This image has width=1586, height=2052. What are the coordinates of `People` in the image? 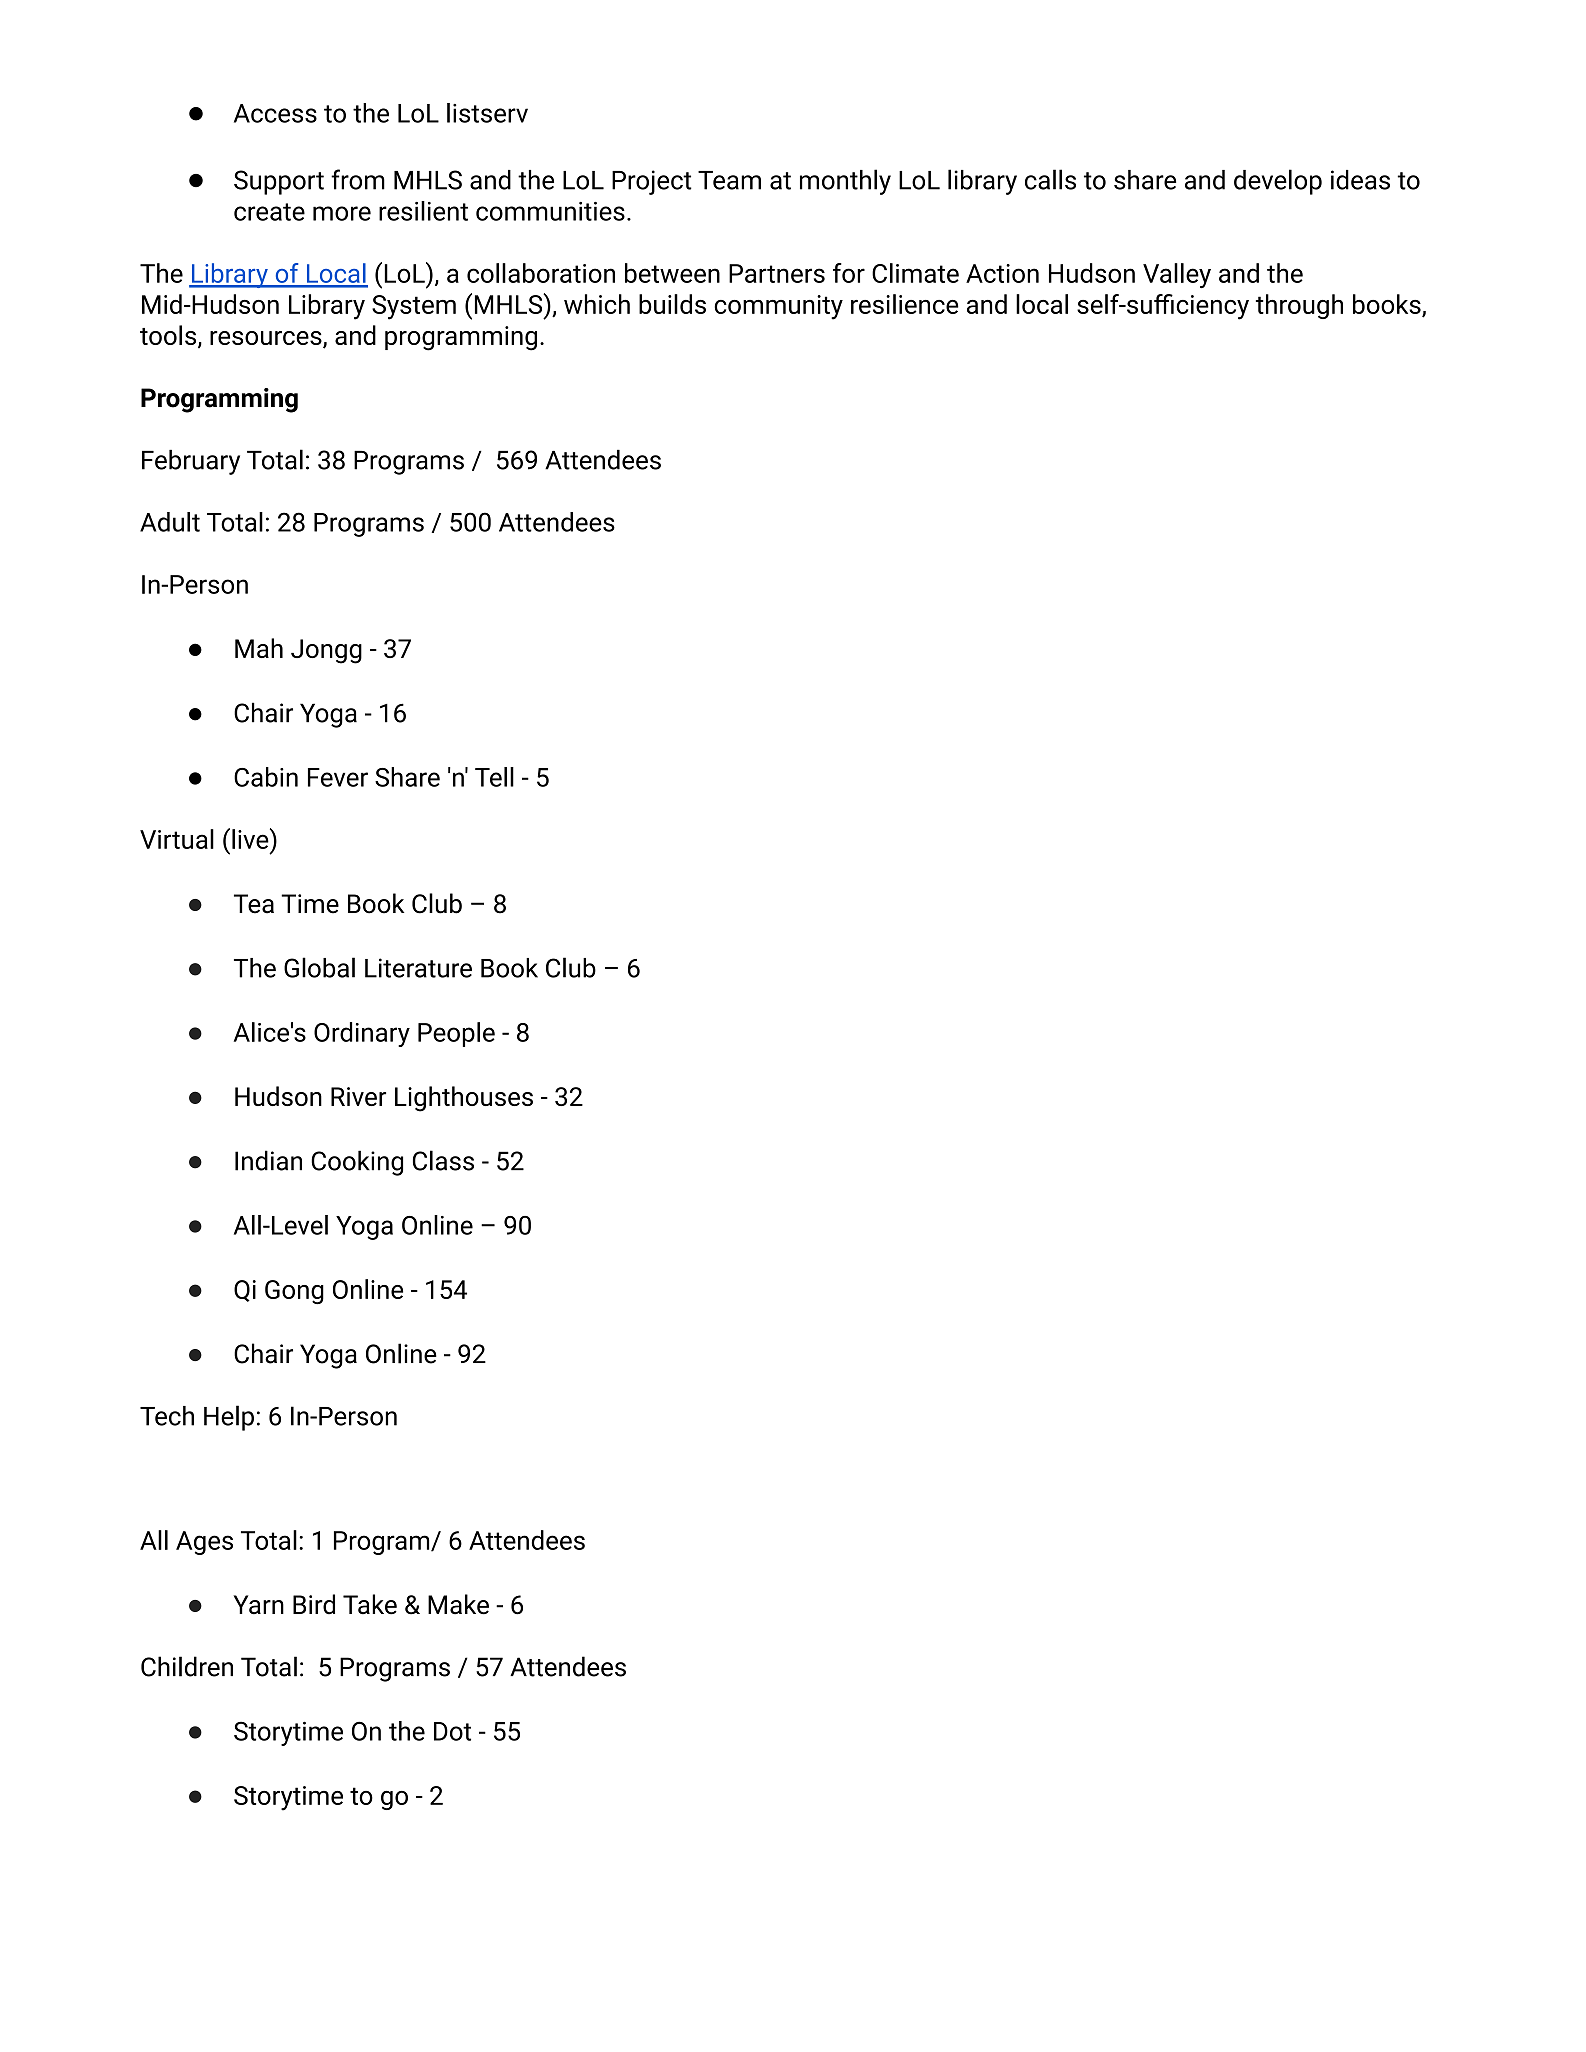 It's located at (456, 1034).
